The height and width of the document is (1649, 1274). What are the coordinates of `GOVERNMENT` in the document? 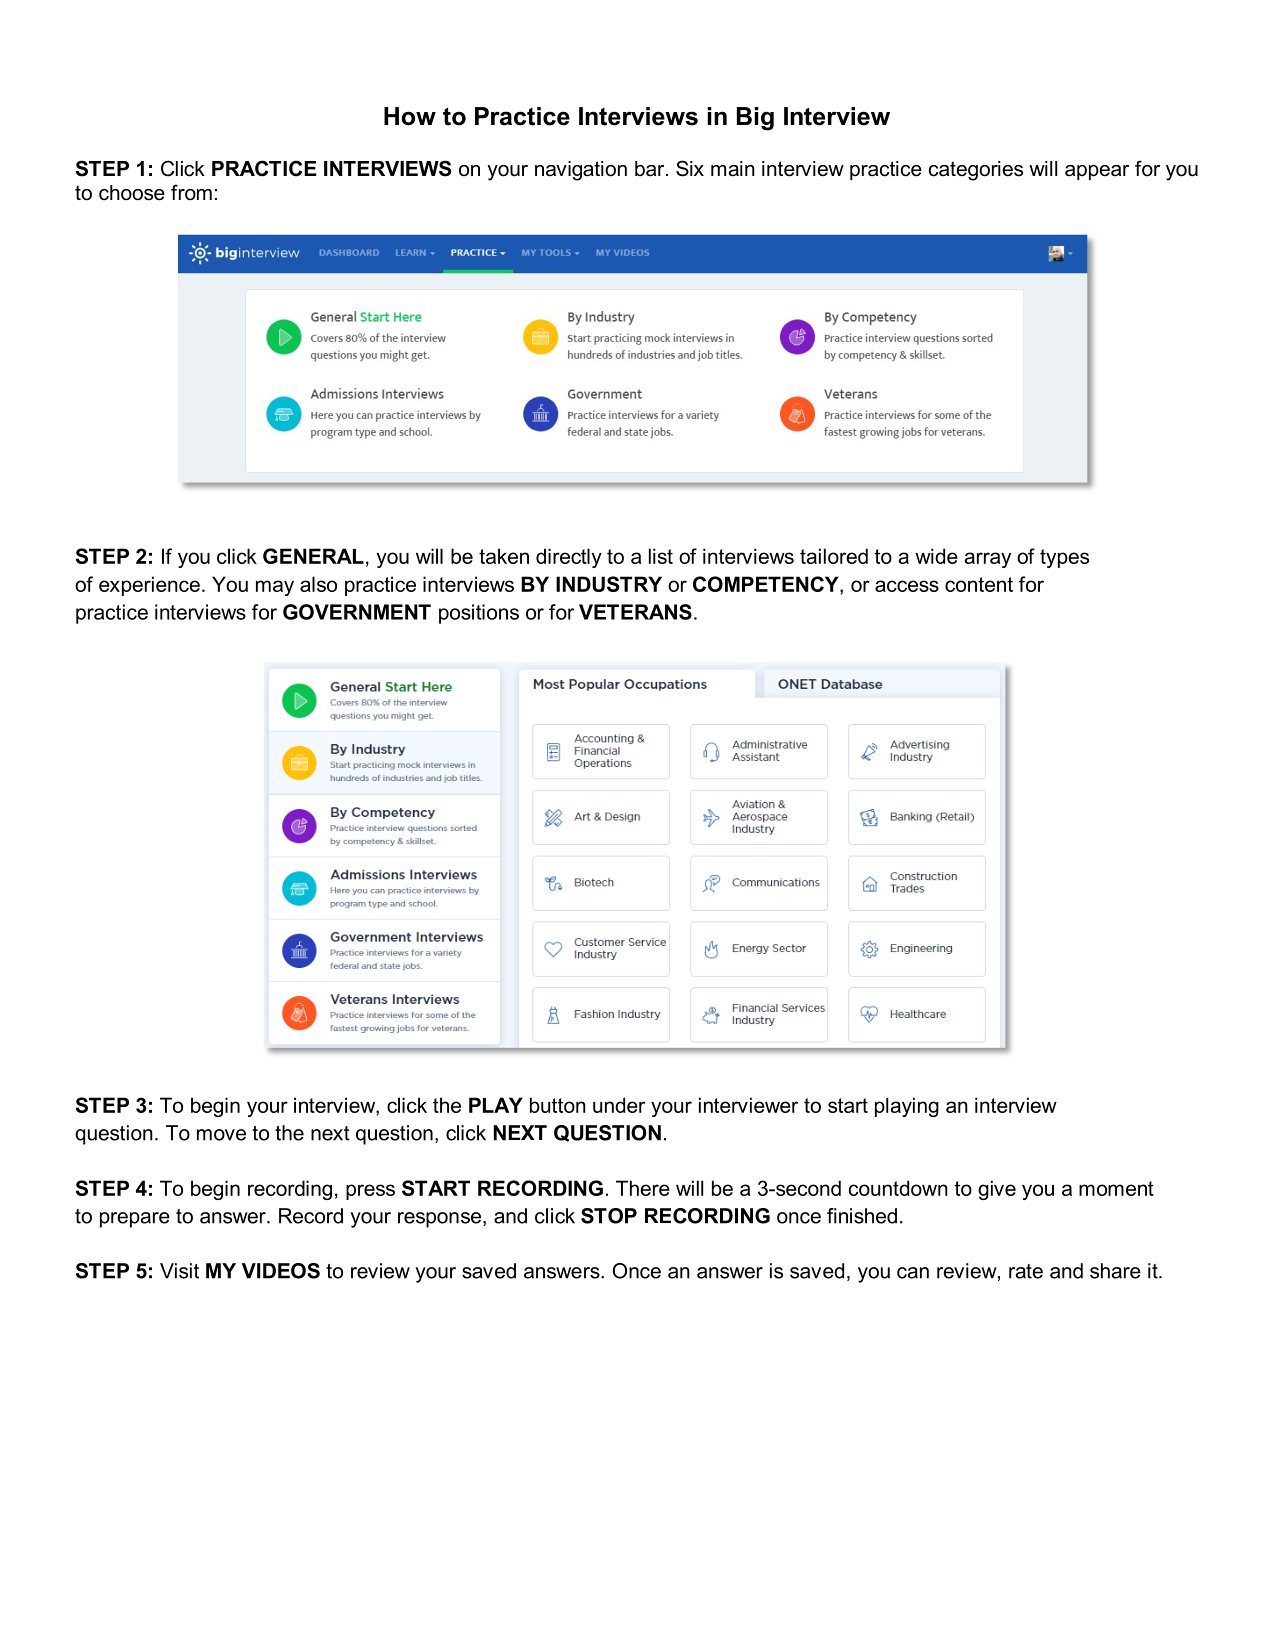 It's located at (357, 612).
